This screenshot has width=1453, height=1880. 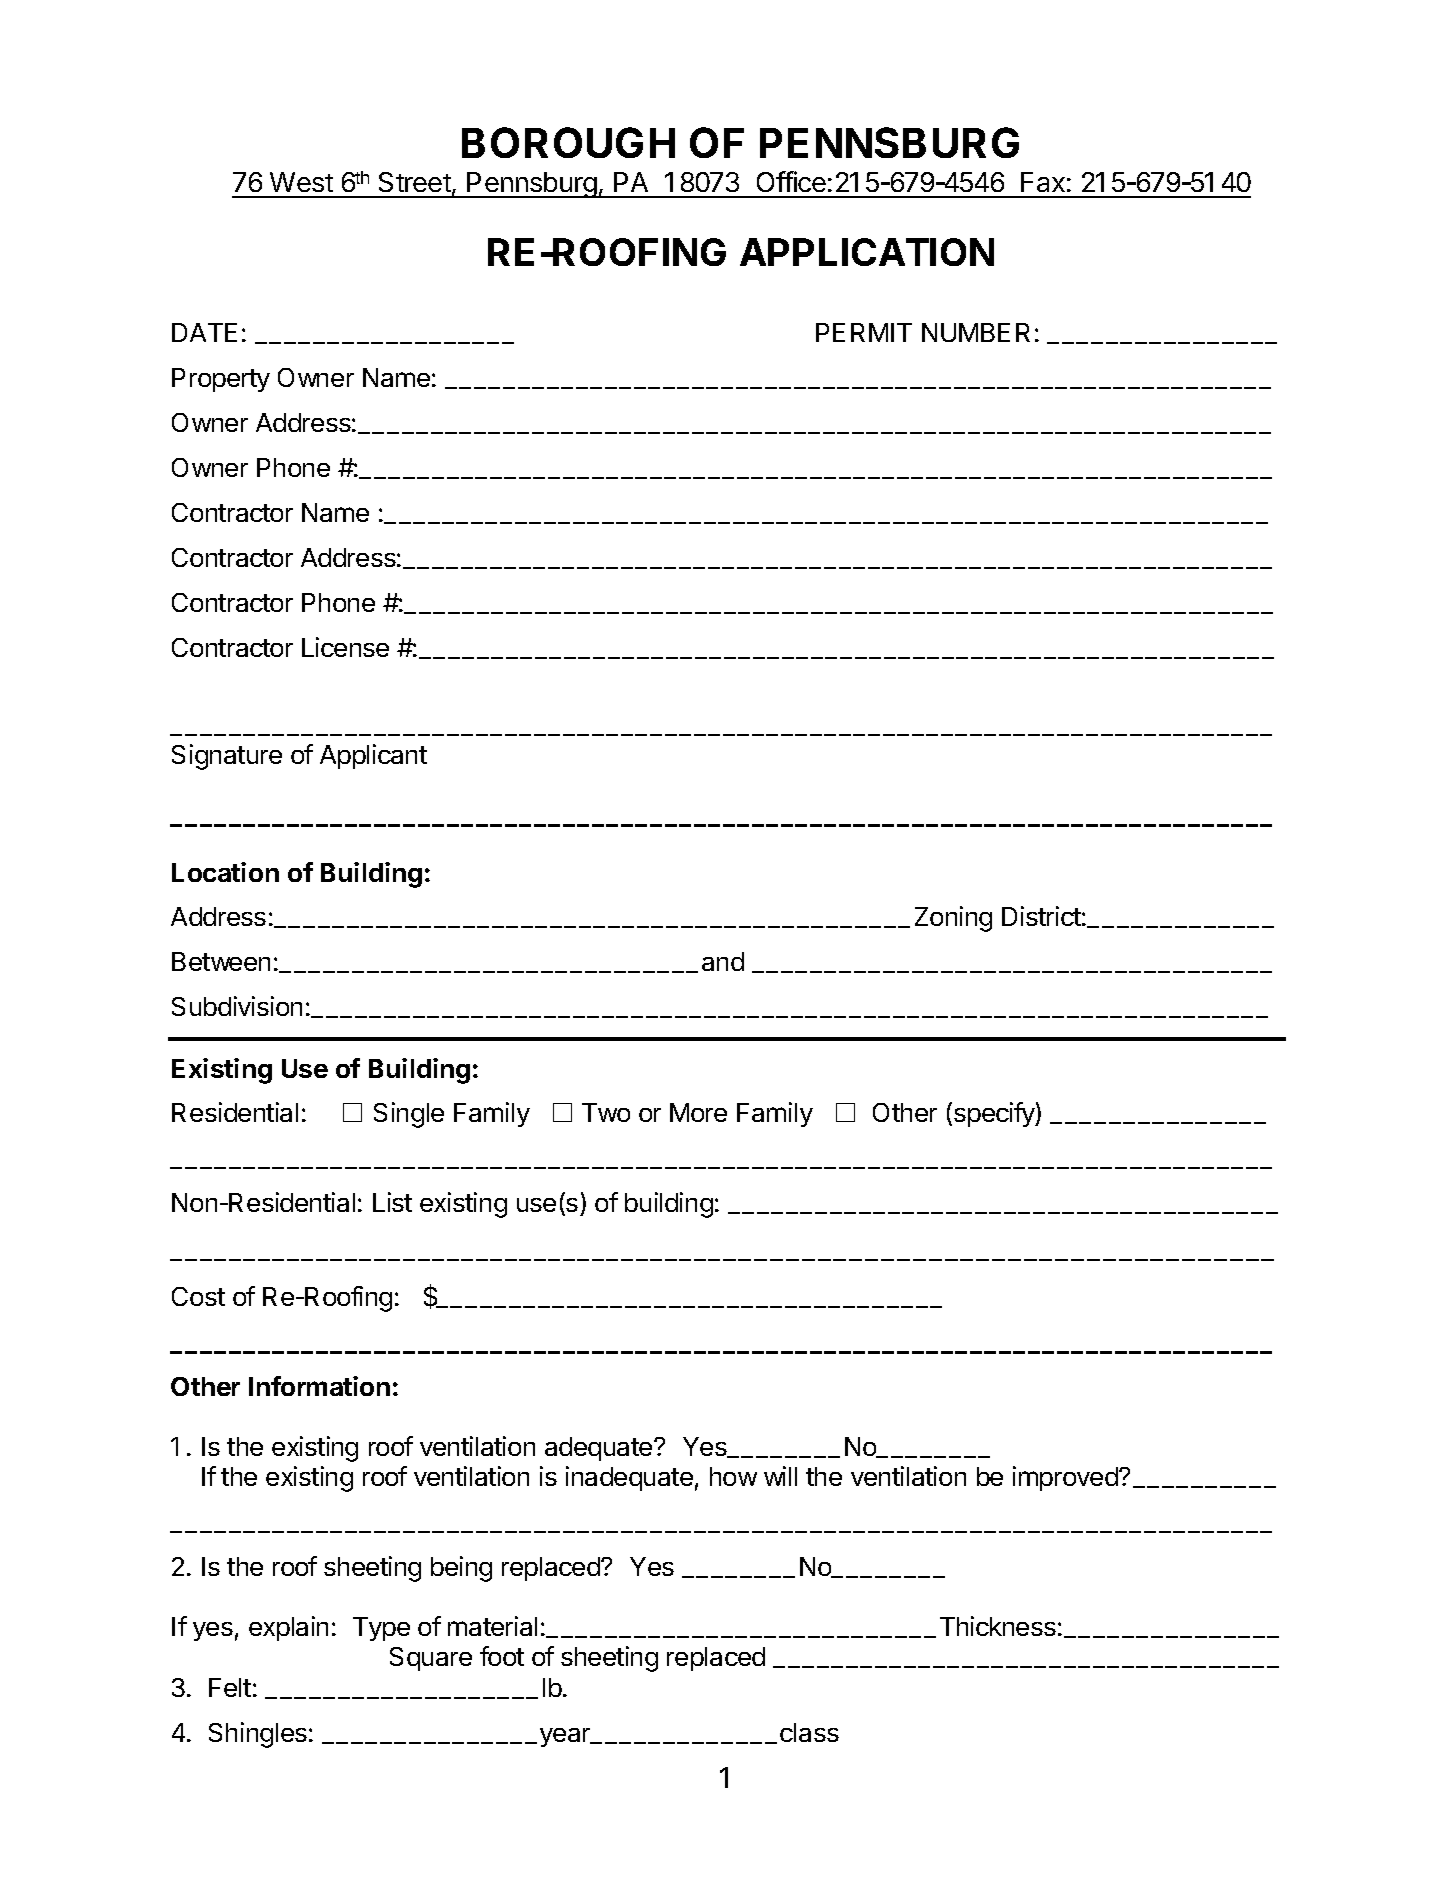 I want to click on List, so click(x=392, y=1202).
